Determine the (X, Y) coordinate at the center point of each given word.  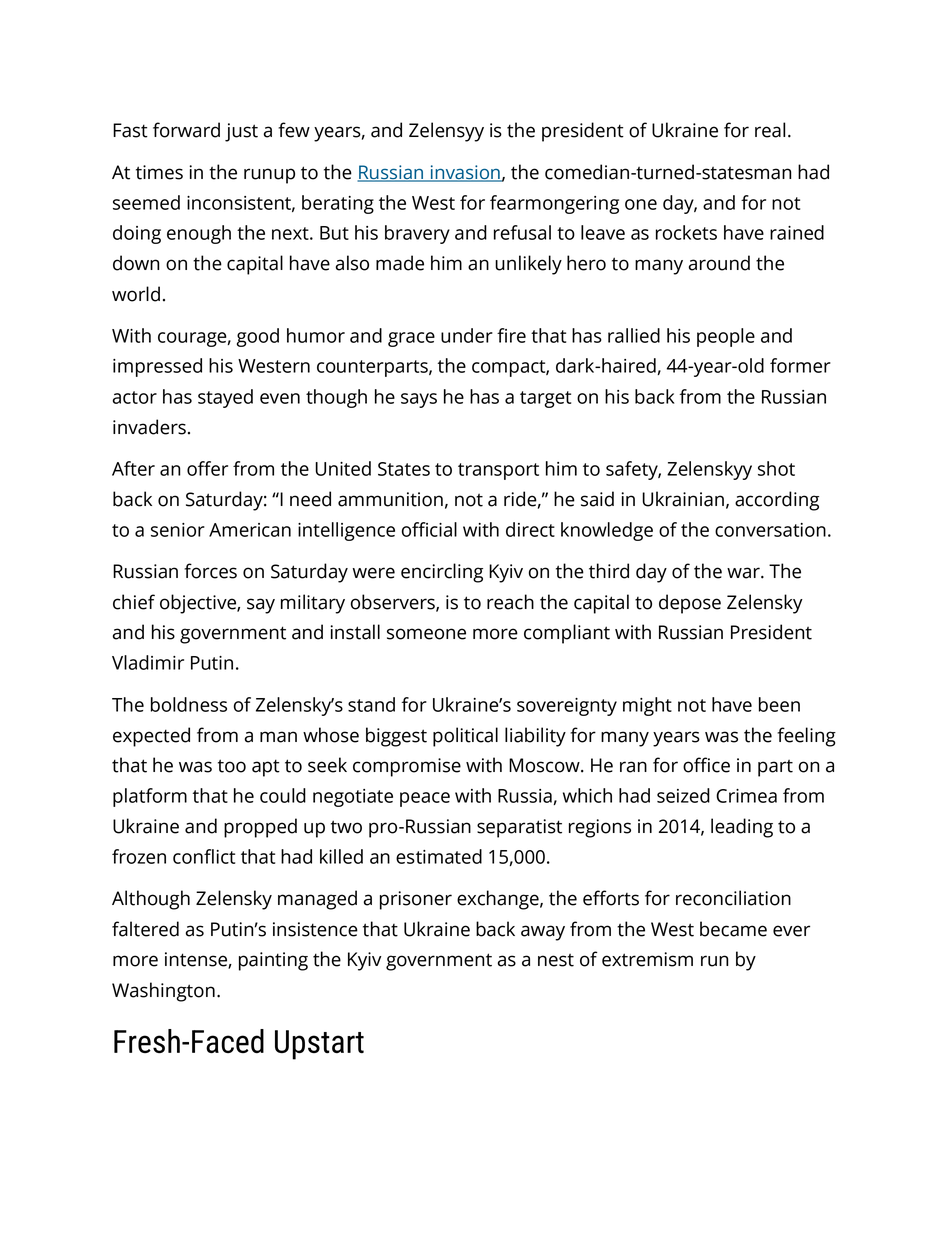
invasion (465, 173)
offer (207, 468)
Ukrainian (683, 499)
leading (742, 828)
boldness (189, 704)
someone (426, 634)
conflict (204, 856)
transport (498, 471)
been (779, 704)
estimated (439, 856)
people (726, 337)
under (467, 335)
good (258, 337)
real (770, 130)
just (241, 132)
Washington (163, 992)
